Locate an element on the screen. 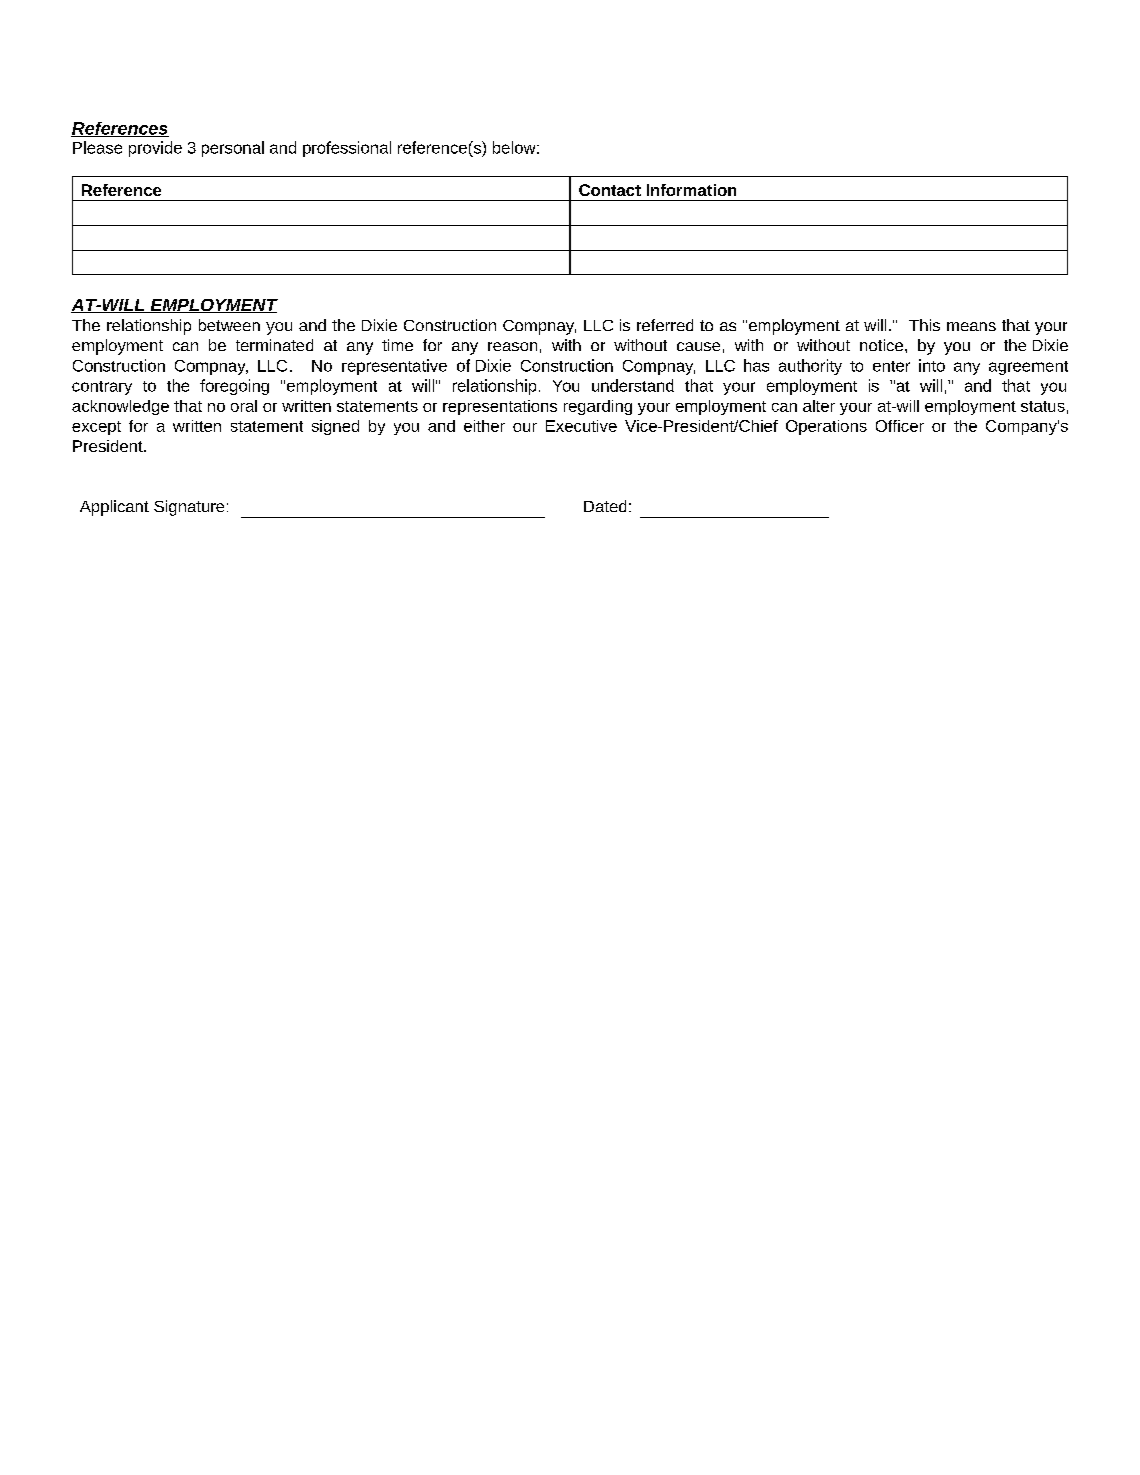 This screenshot has height=1475, width=1140. Contact is located at coordinates (610, 190).
